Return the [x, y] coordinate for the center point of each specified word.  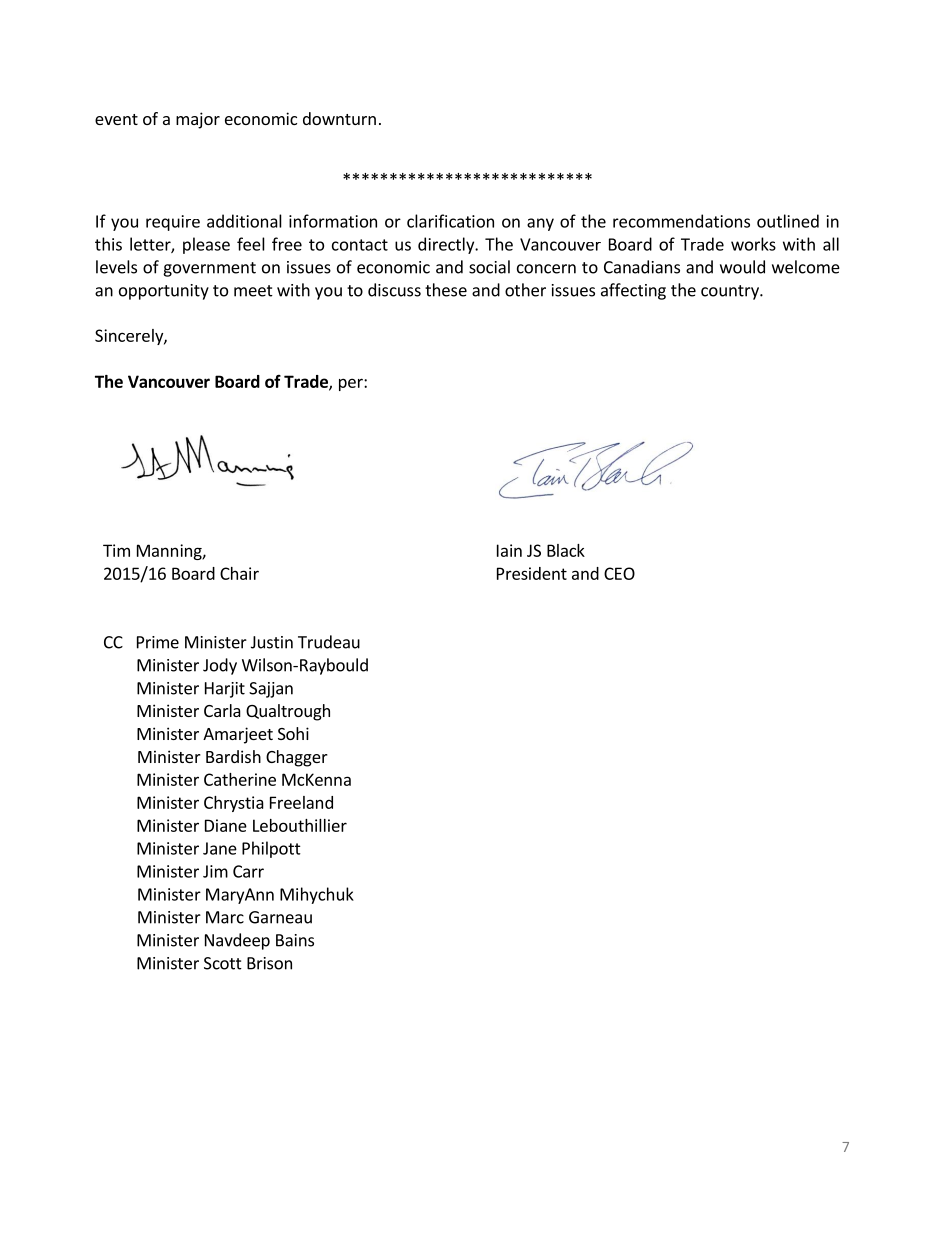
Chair [239, 573]
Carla [222, 710]
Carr [248, 871]
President [532, 573]
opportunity [164, 292]
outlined [788, 221]
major [198, 120]
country [731, 292]
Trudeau [329, 642]
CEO [619, 573]
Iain [509, 550]
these [446, 290]
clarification [450, 221]
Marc [225, 917]
